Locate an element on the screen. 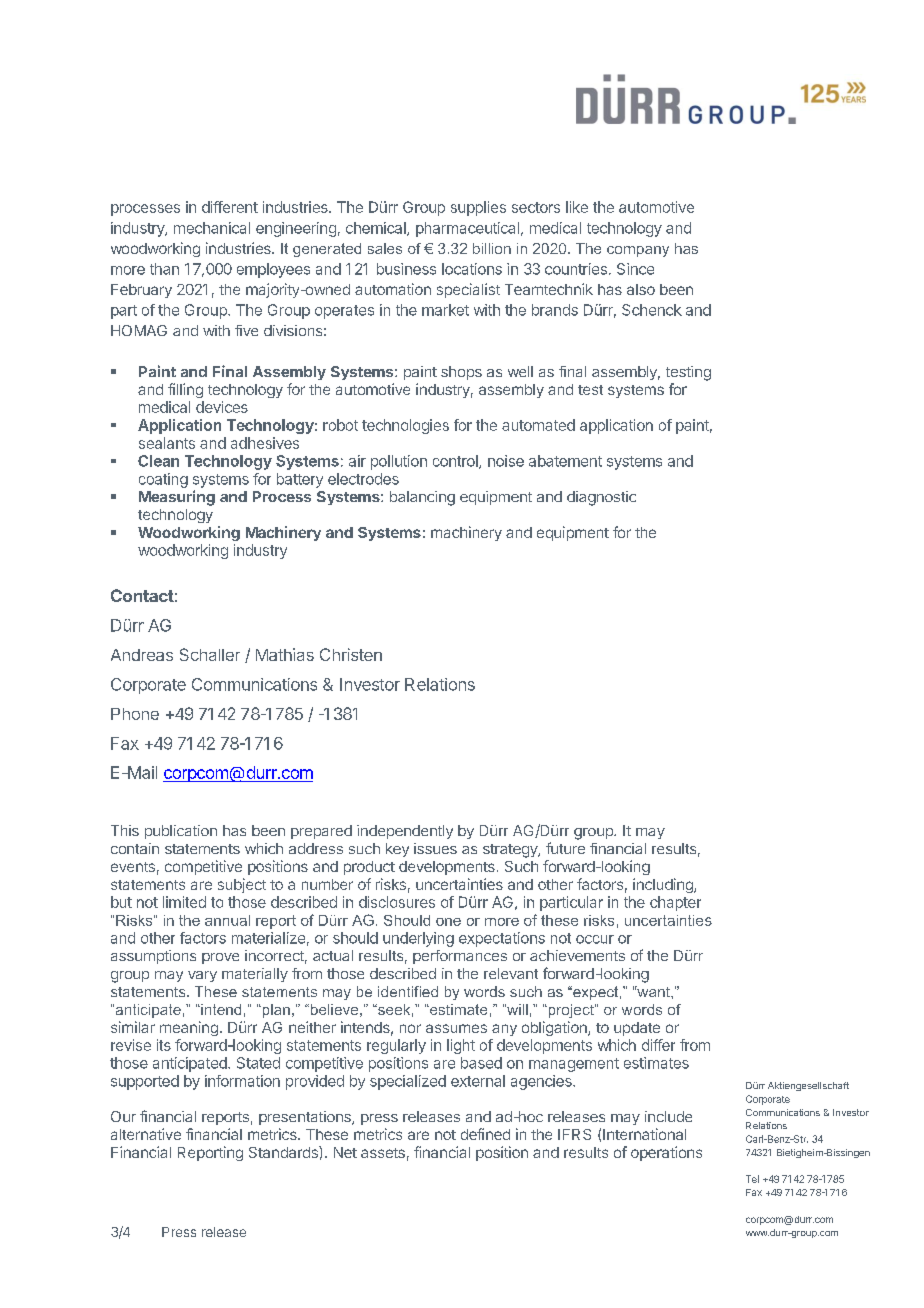 This screenshot has height=1308, width=924. pharmaceutical is located at coordinates (467, 229).
